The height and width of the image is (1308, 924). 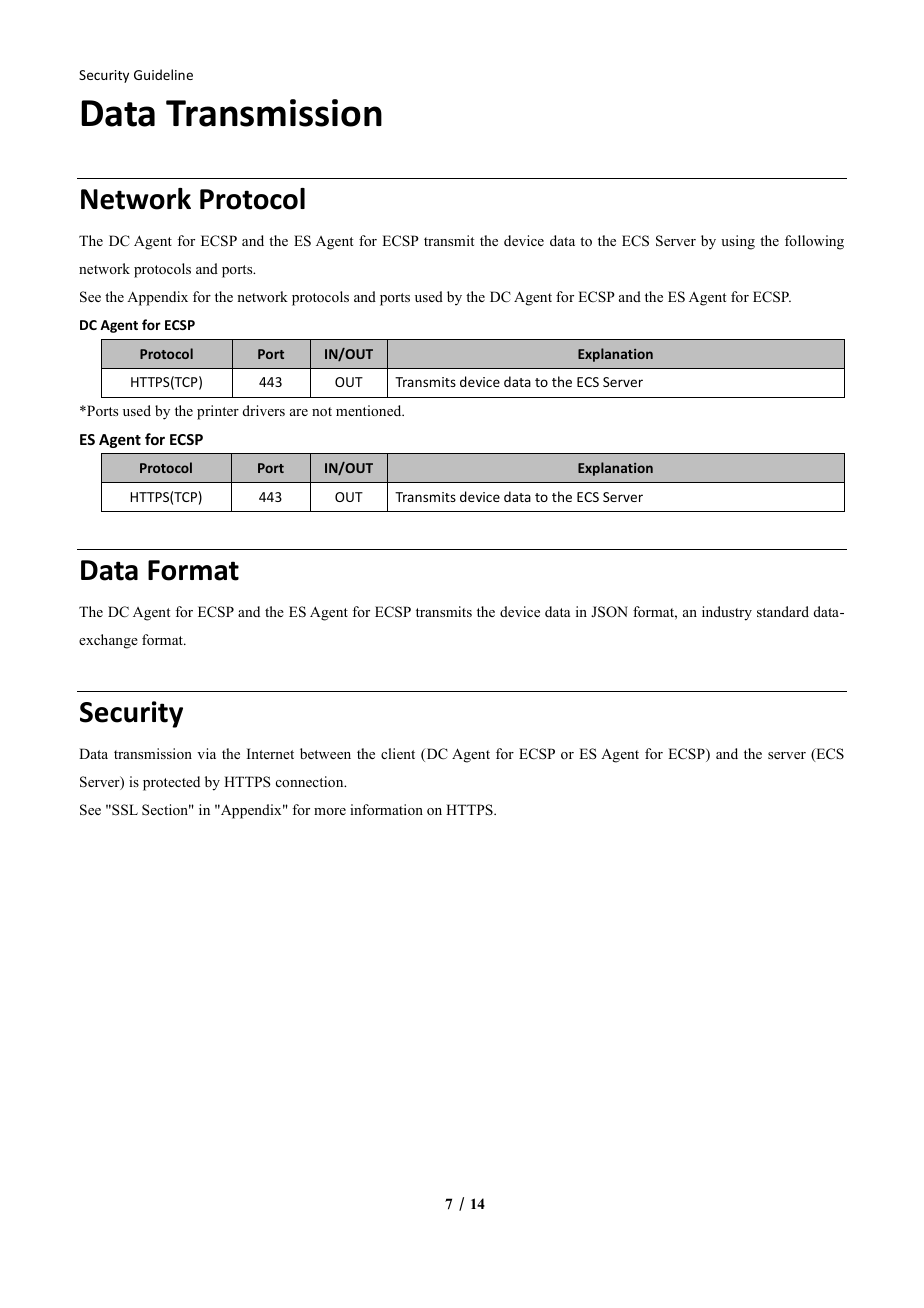 I want to click on between, so click(x=325, y=753).
